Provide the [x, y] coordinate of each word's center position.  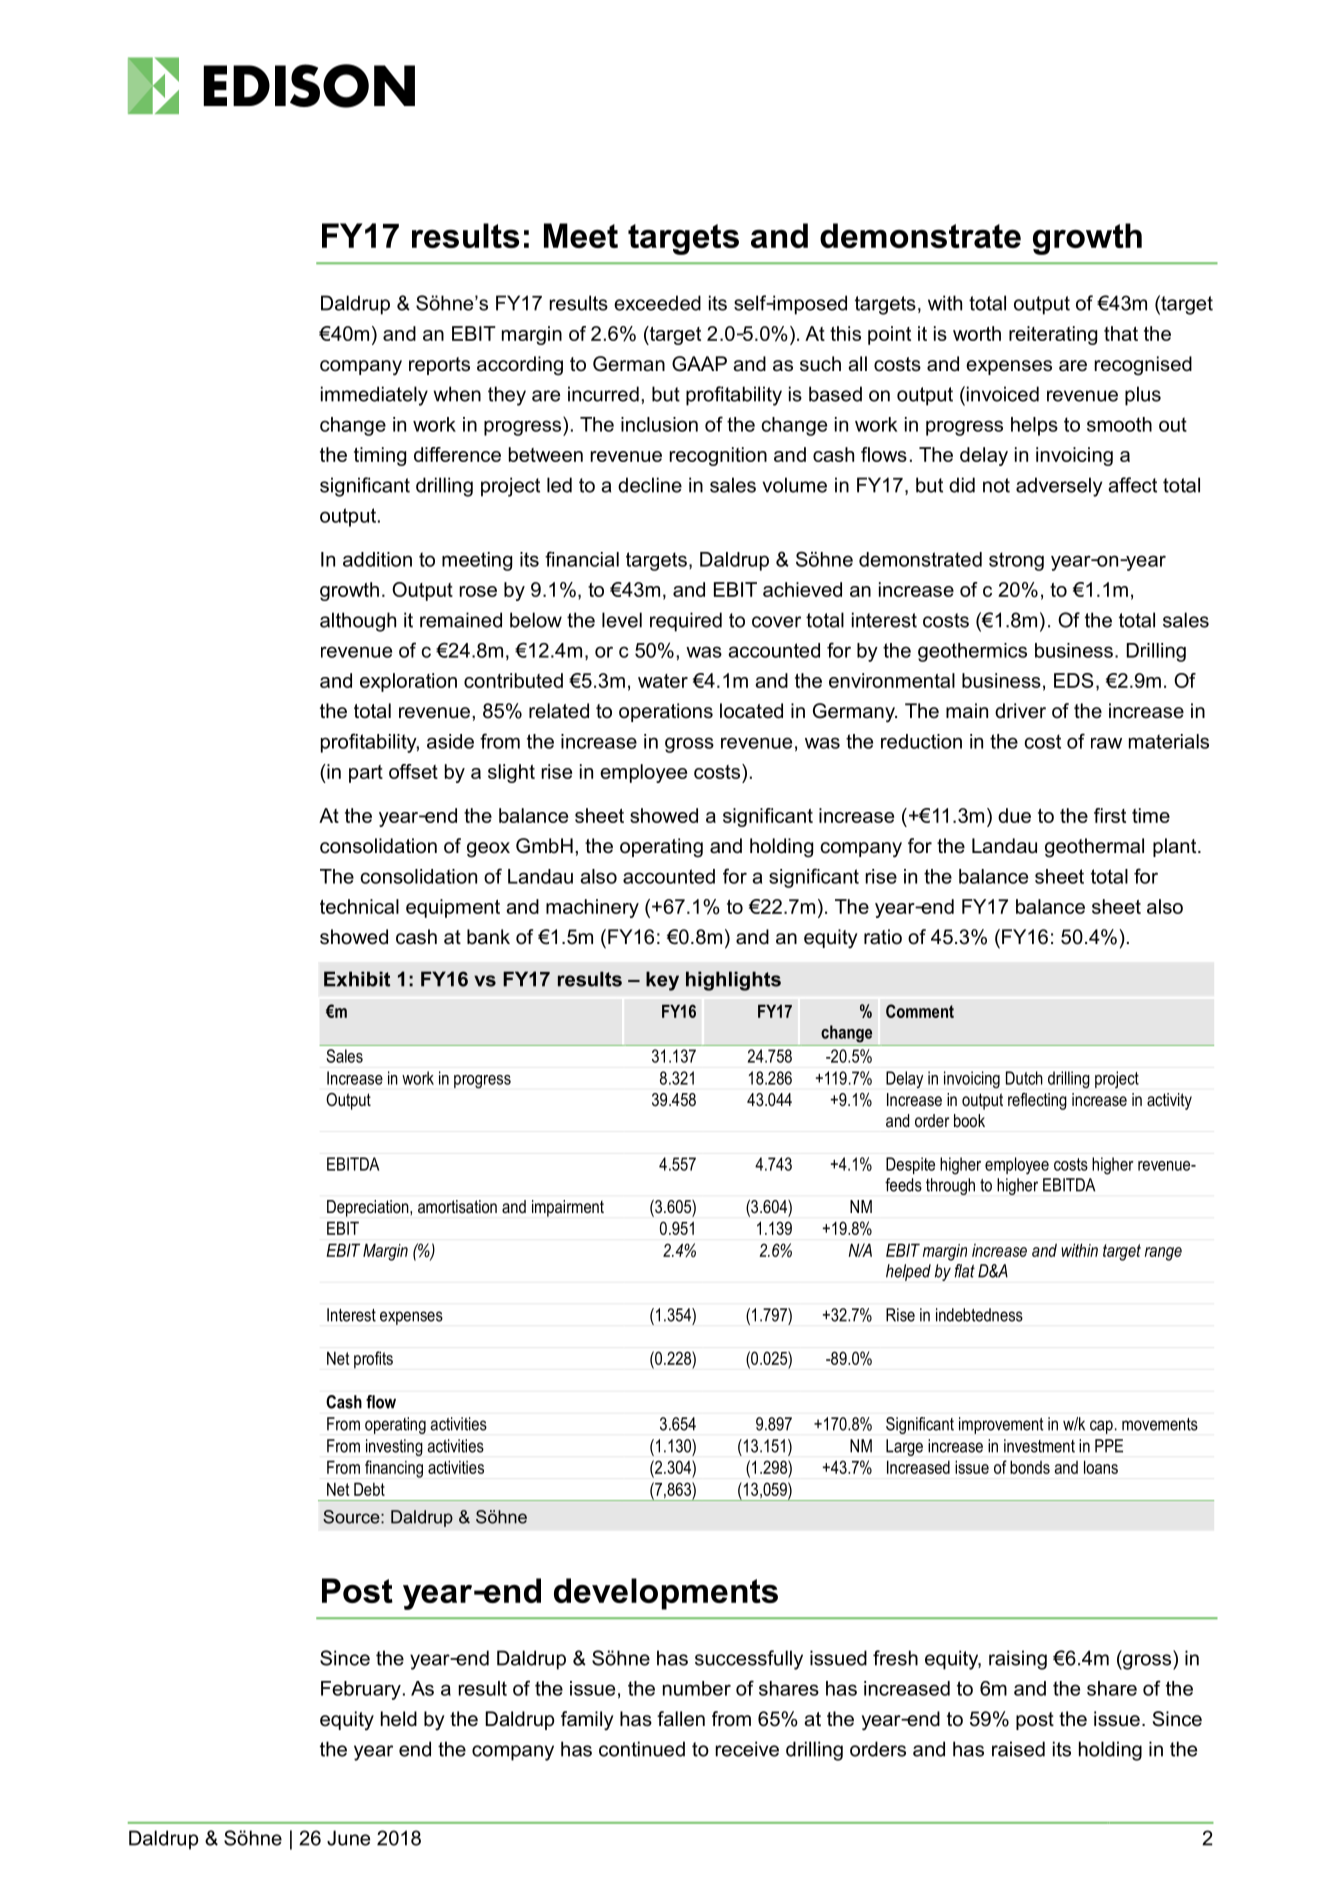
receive [747, 1749]
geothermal [1094, 848]
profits [373, 1360]
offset [413, 771]
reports [439, 366]
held [399, 1719]
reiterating [1053, 335]
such [820, 364]
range [1163, 1254]
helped [908, 1272]
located [751, 711]
